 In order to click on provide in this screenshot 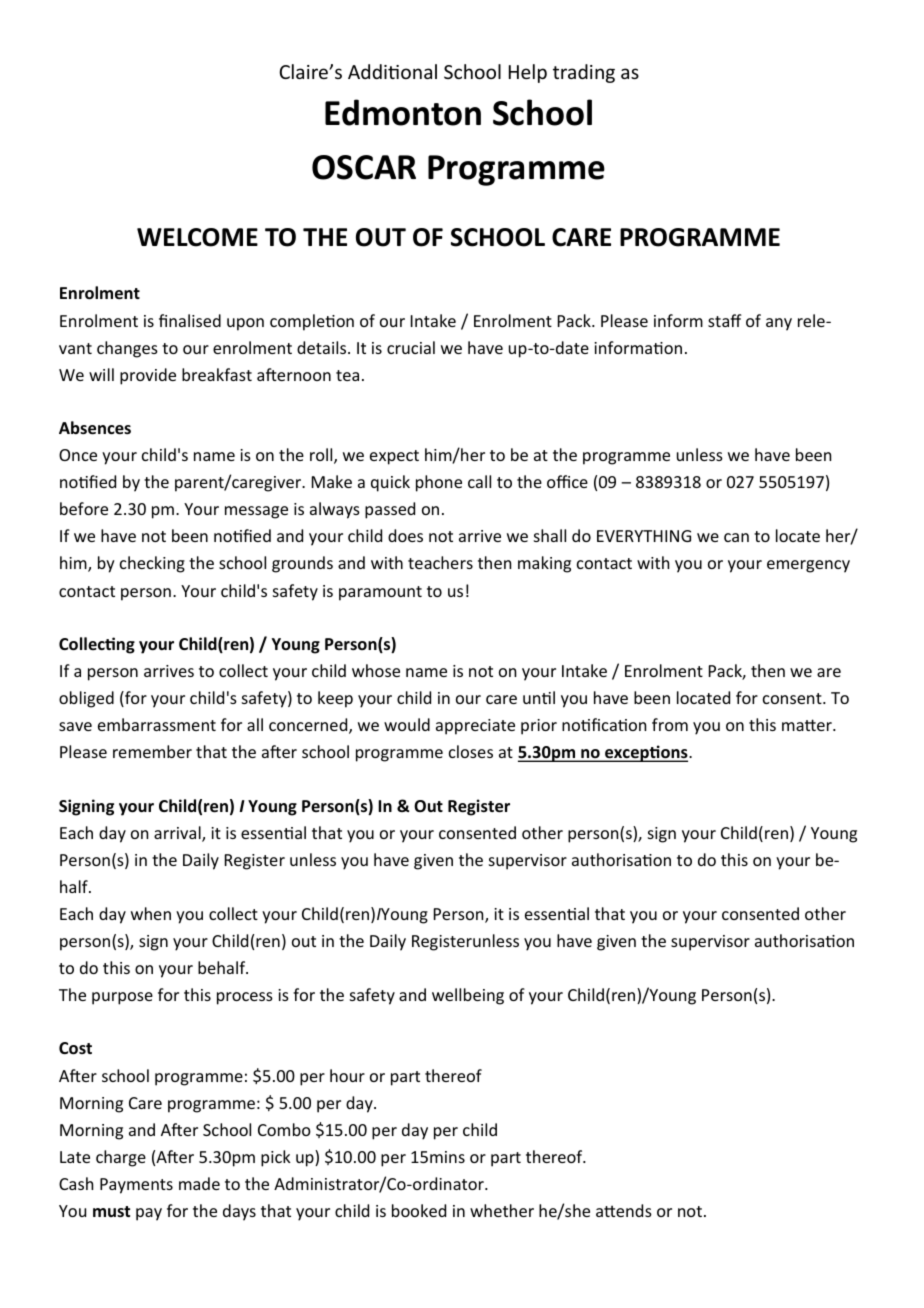, I will do `click(148, 376)`.
